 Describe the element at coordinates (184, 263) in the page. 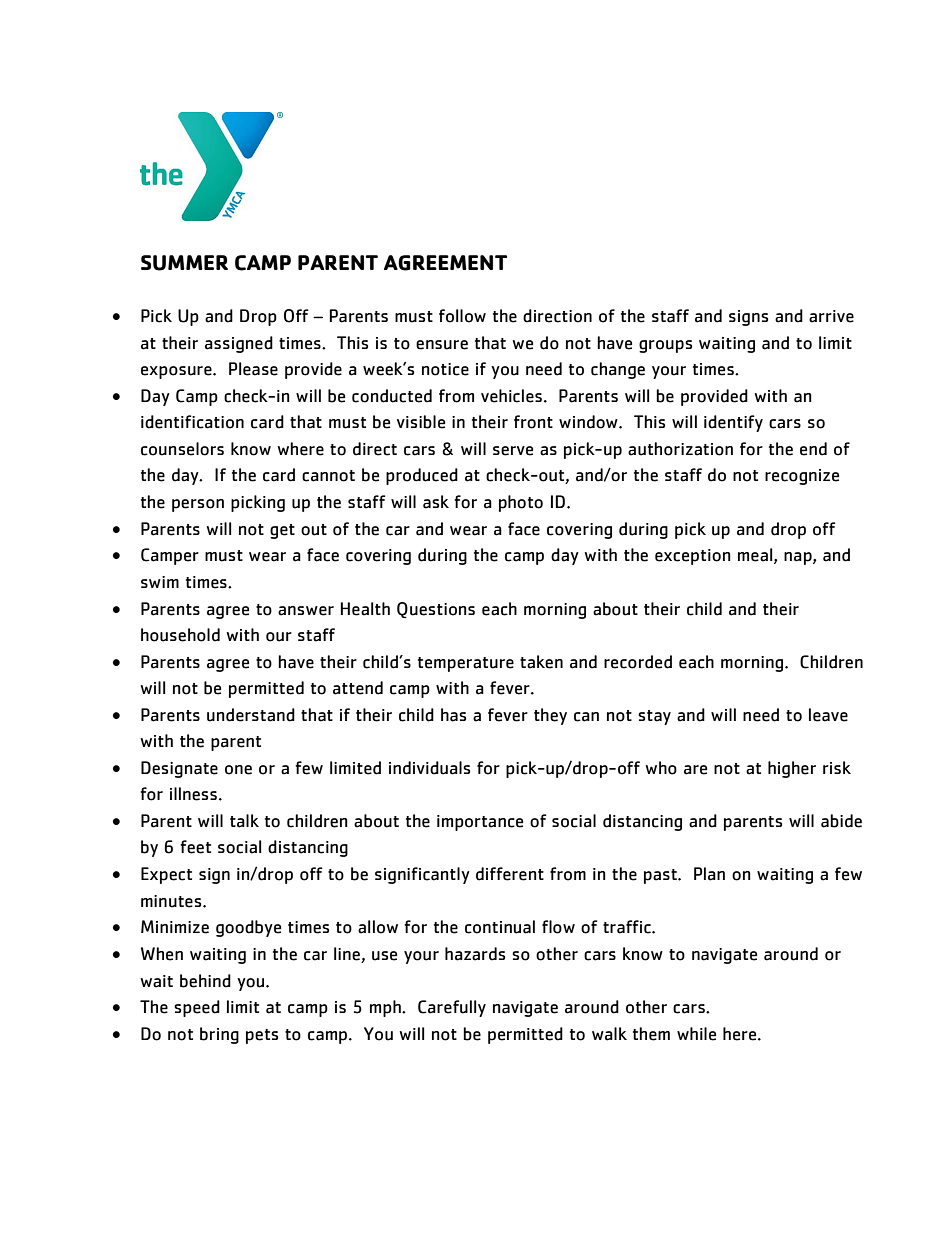

I see `SUMMER` at that location.
